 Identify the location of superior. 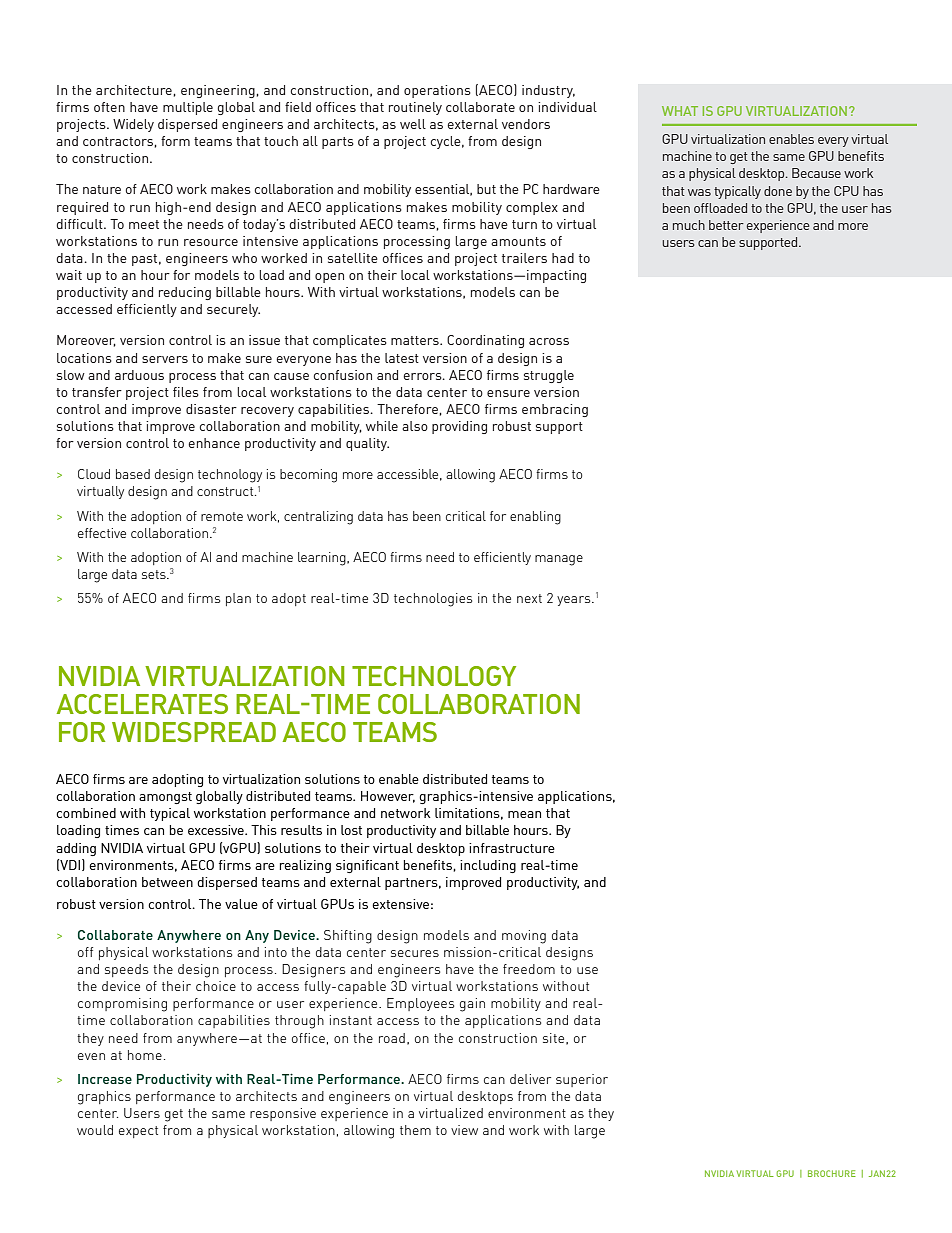
(582, 1080).
